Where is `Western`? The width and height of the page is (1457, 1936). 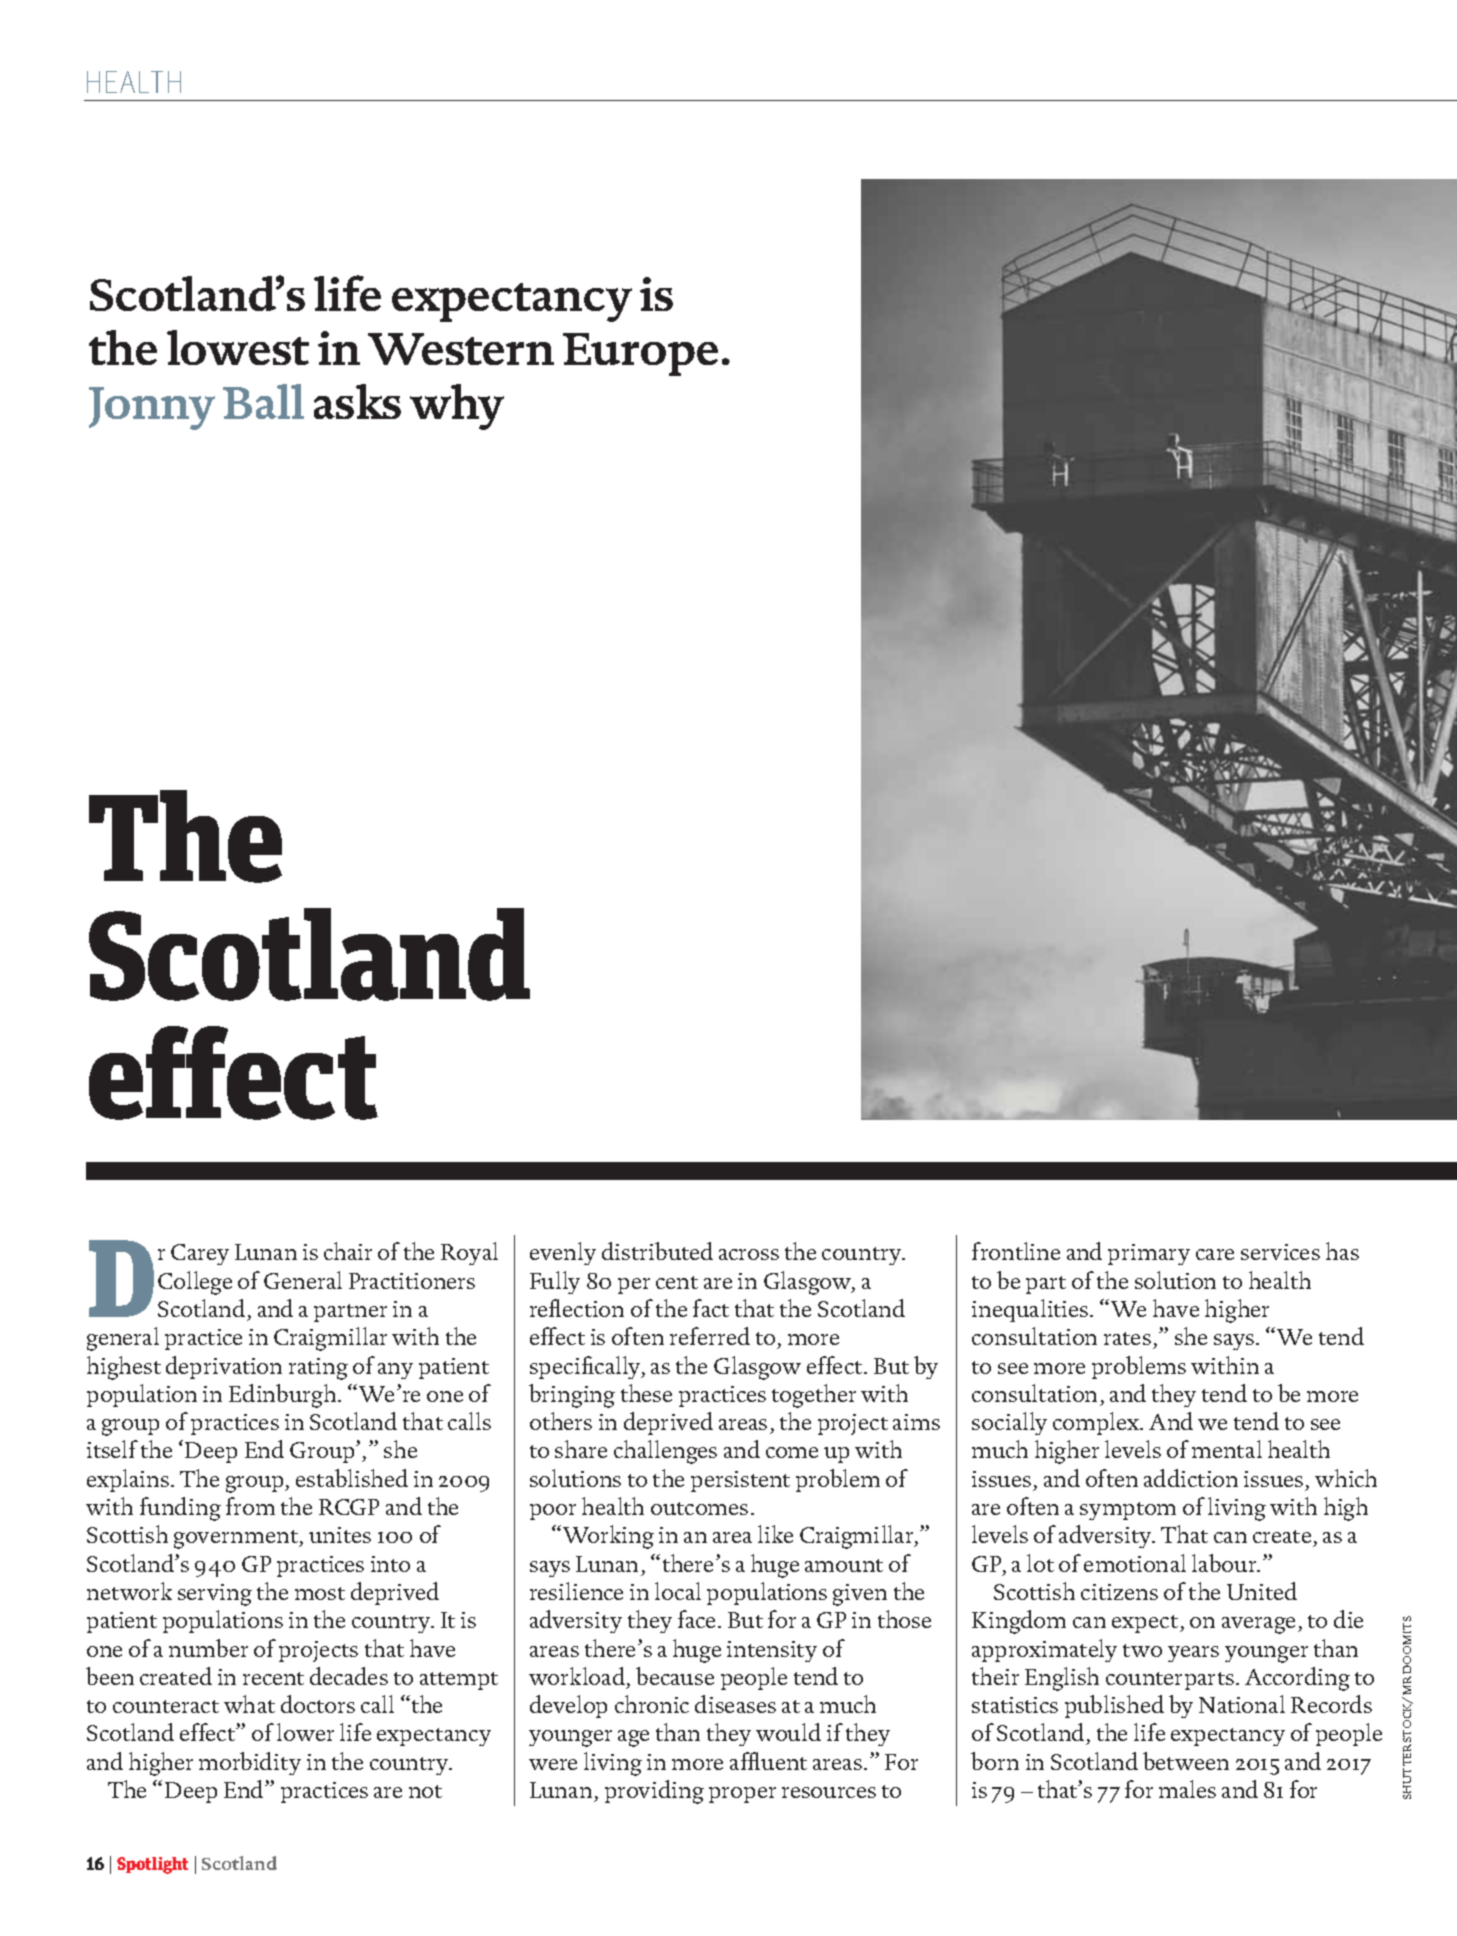
Western is located at coordinates (461, 349).
